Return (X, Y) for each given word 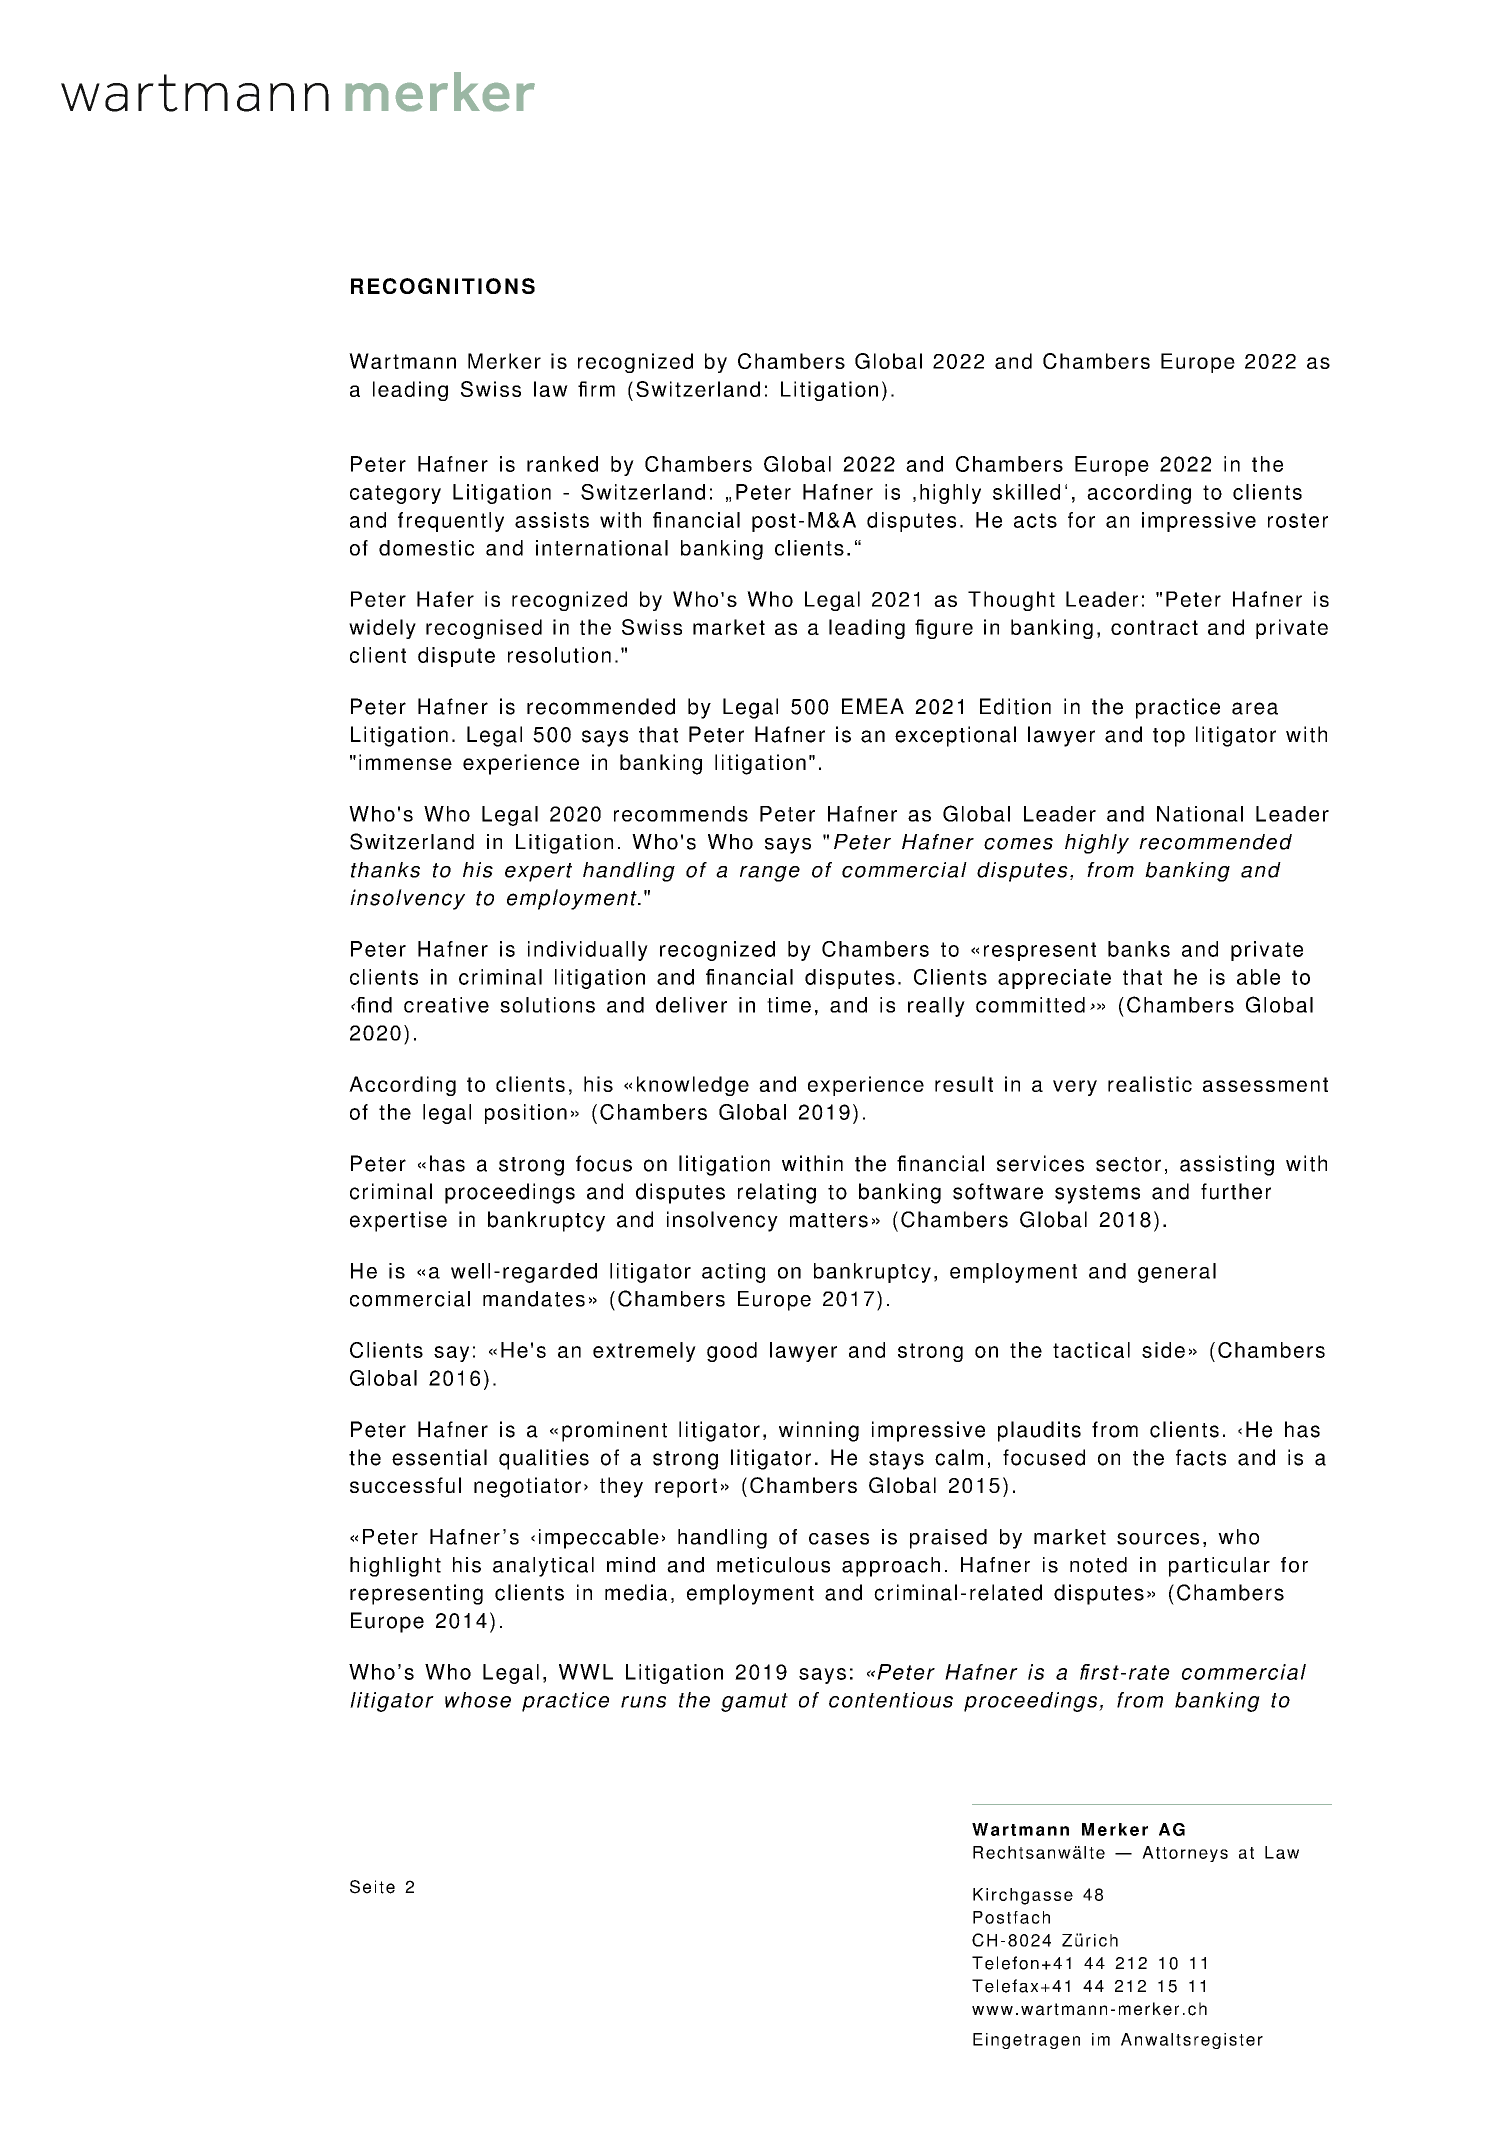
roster (1298, 520)
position (526, 1114)
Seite (372, 1887)
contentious (891, 1700)
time (789, 1005)
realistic (1150, 1084)
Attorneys (1185, 1854)
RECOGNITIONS (443, 286)
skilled (1026, 492)
